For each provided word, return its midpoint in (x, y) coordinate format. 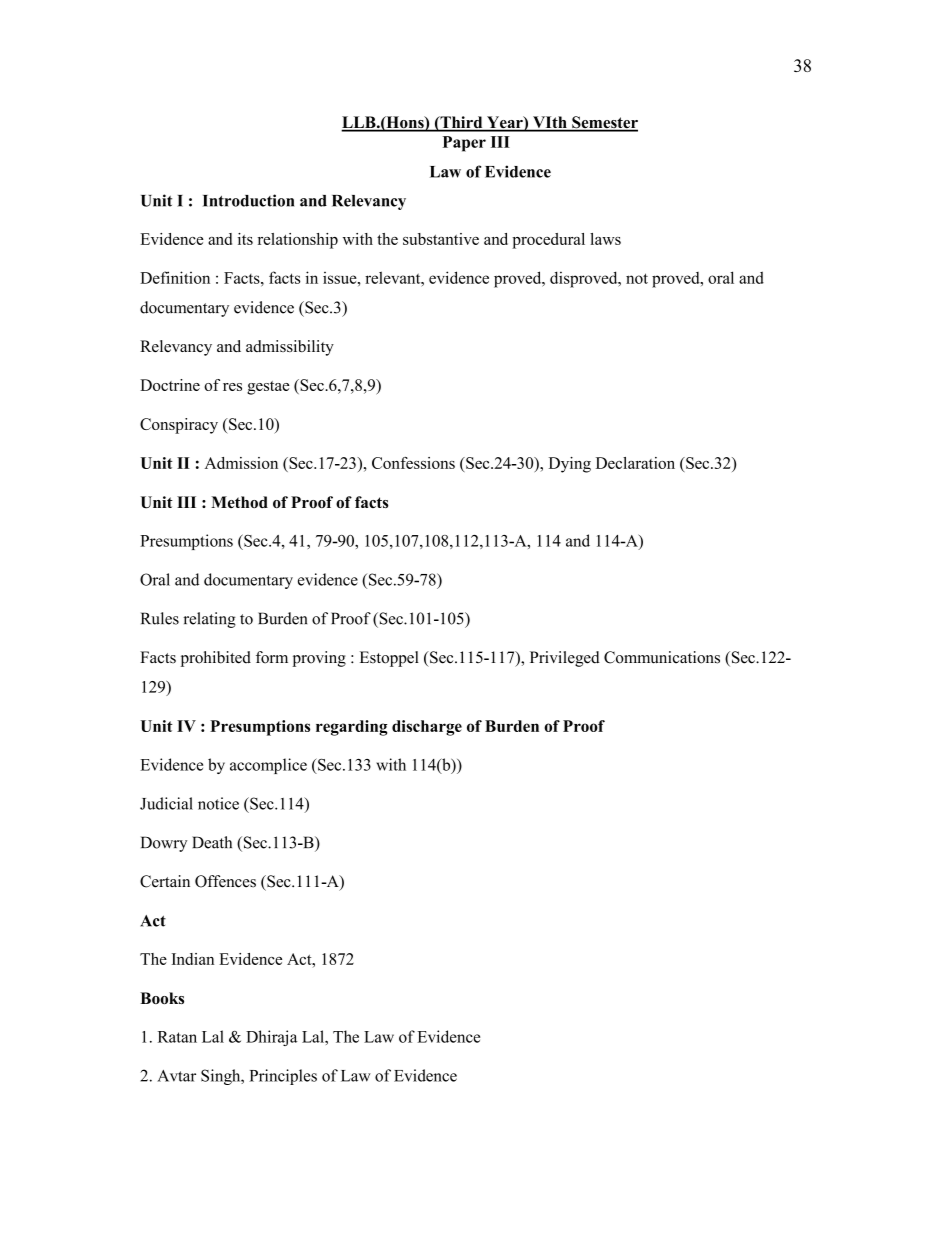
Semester (604, 123)
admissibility (290, 348)
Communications (662, 657)
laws (605, 239)
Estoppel (389, 659)
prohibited (216, 659)
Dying (570, 465)
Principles (283, 1077)
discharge (427, 728)
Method (239, 502)
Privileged (565, 659)
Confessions (413, 463)
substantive (441, 239)
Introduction (248, 200)
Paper (464, 144)
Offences (225, 881)
